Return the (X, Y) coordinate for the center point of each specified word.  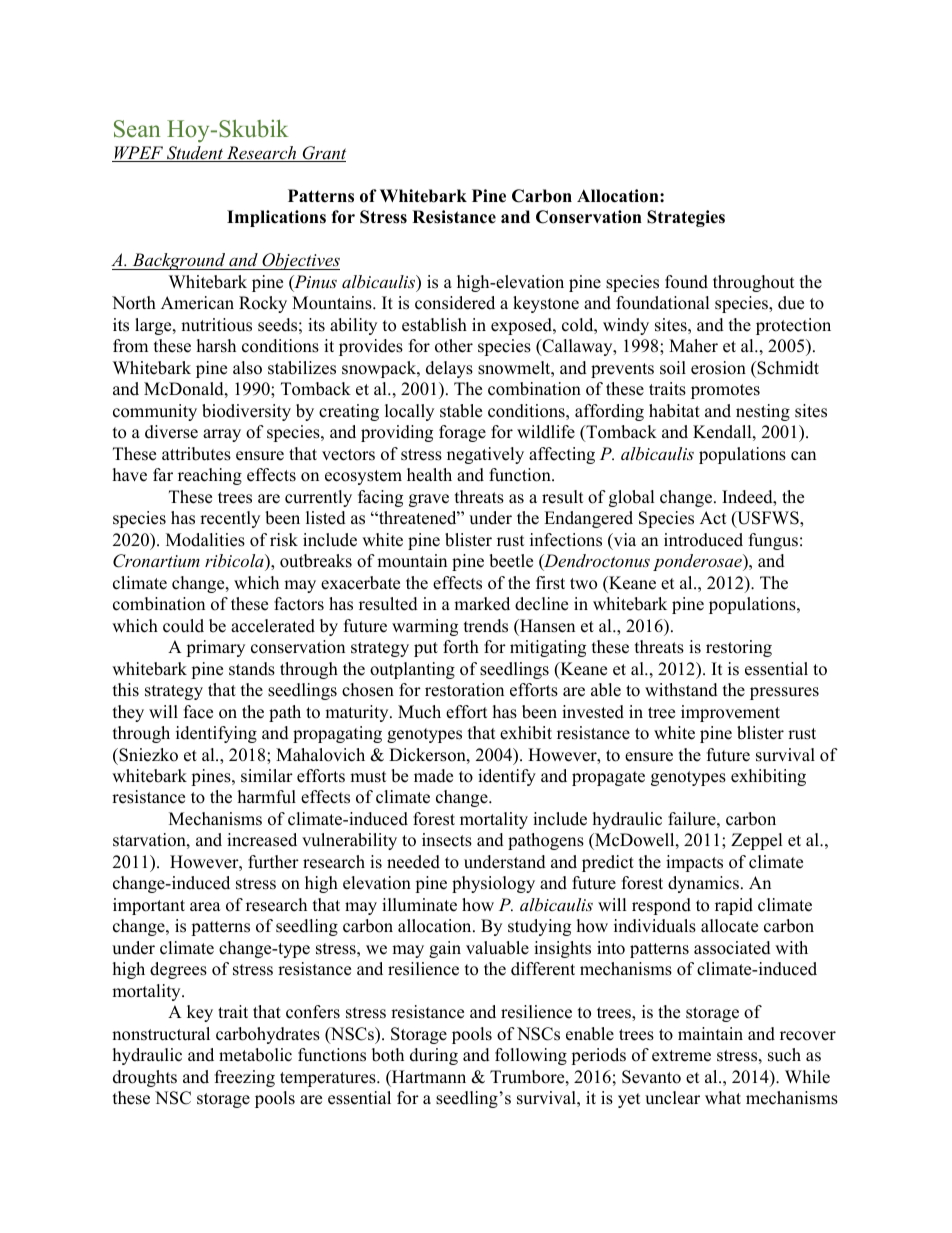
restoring (739, 648)
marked (482, 604)
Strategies (686, 218)
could (183, 626)
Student (195, 154)
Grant (323, 154)
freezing (245, 1078)
